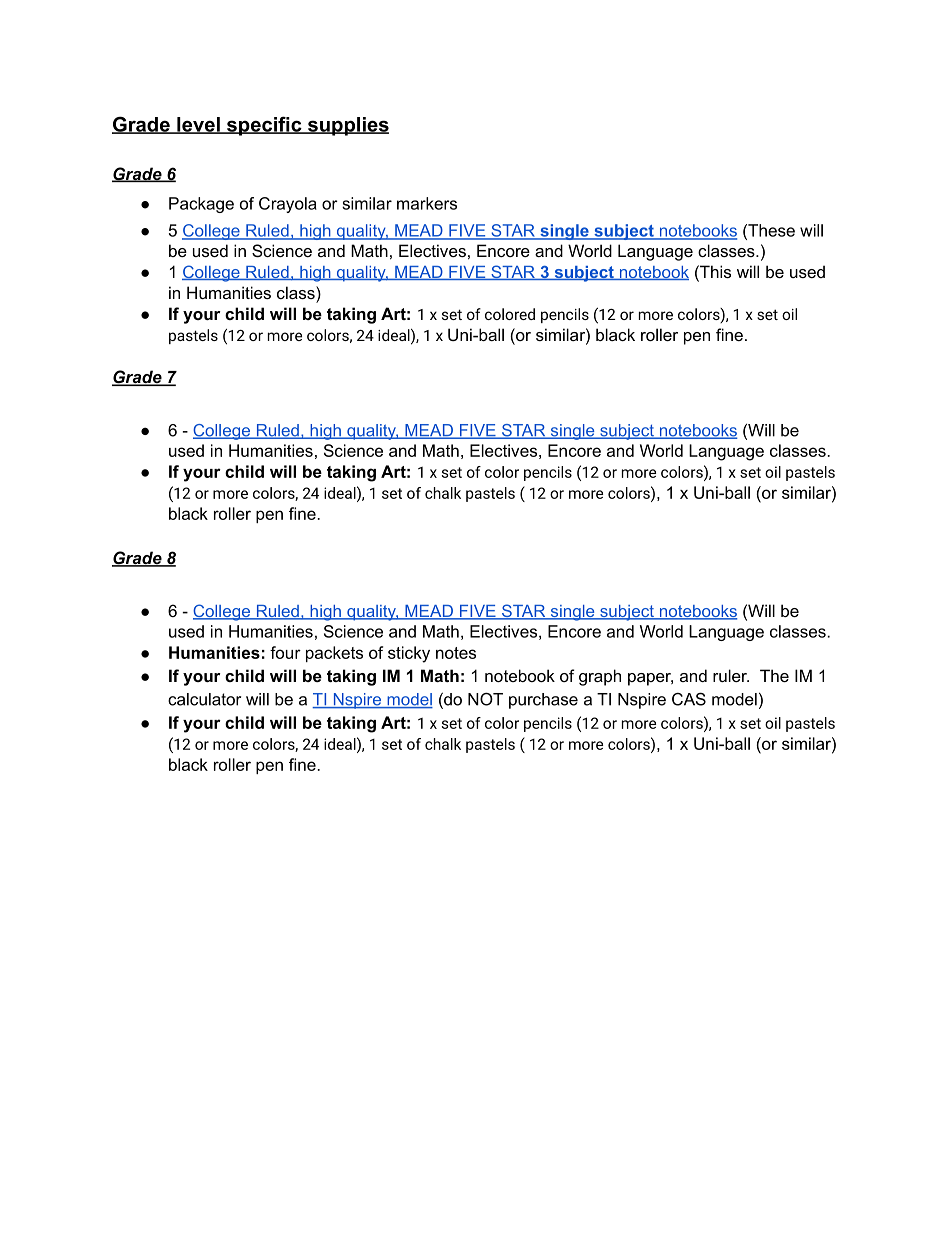  I want to click on CAS, so click(689, 699).
